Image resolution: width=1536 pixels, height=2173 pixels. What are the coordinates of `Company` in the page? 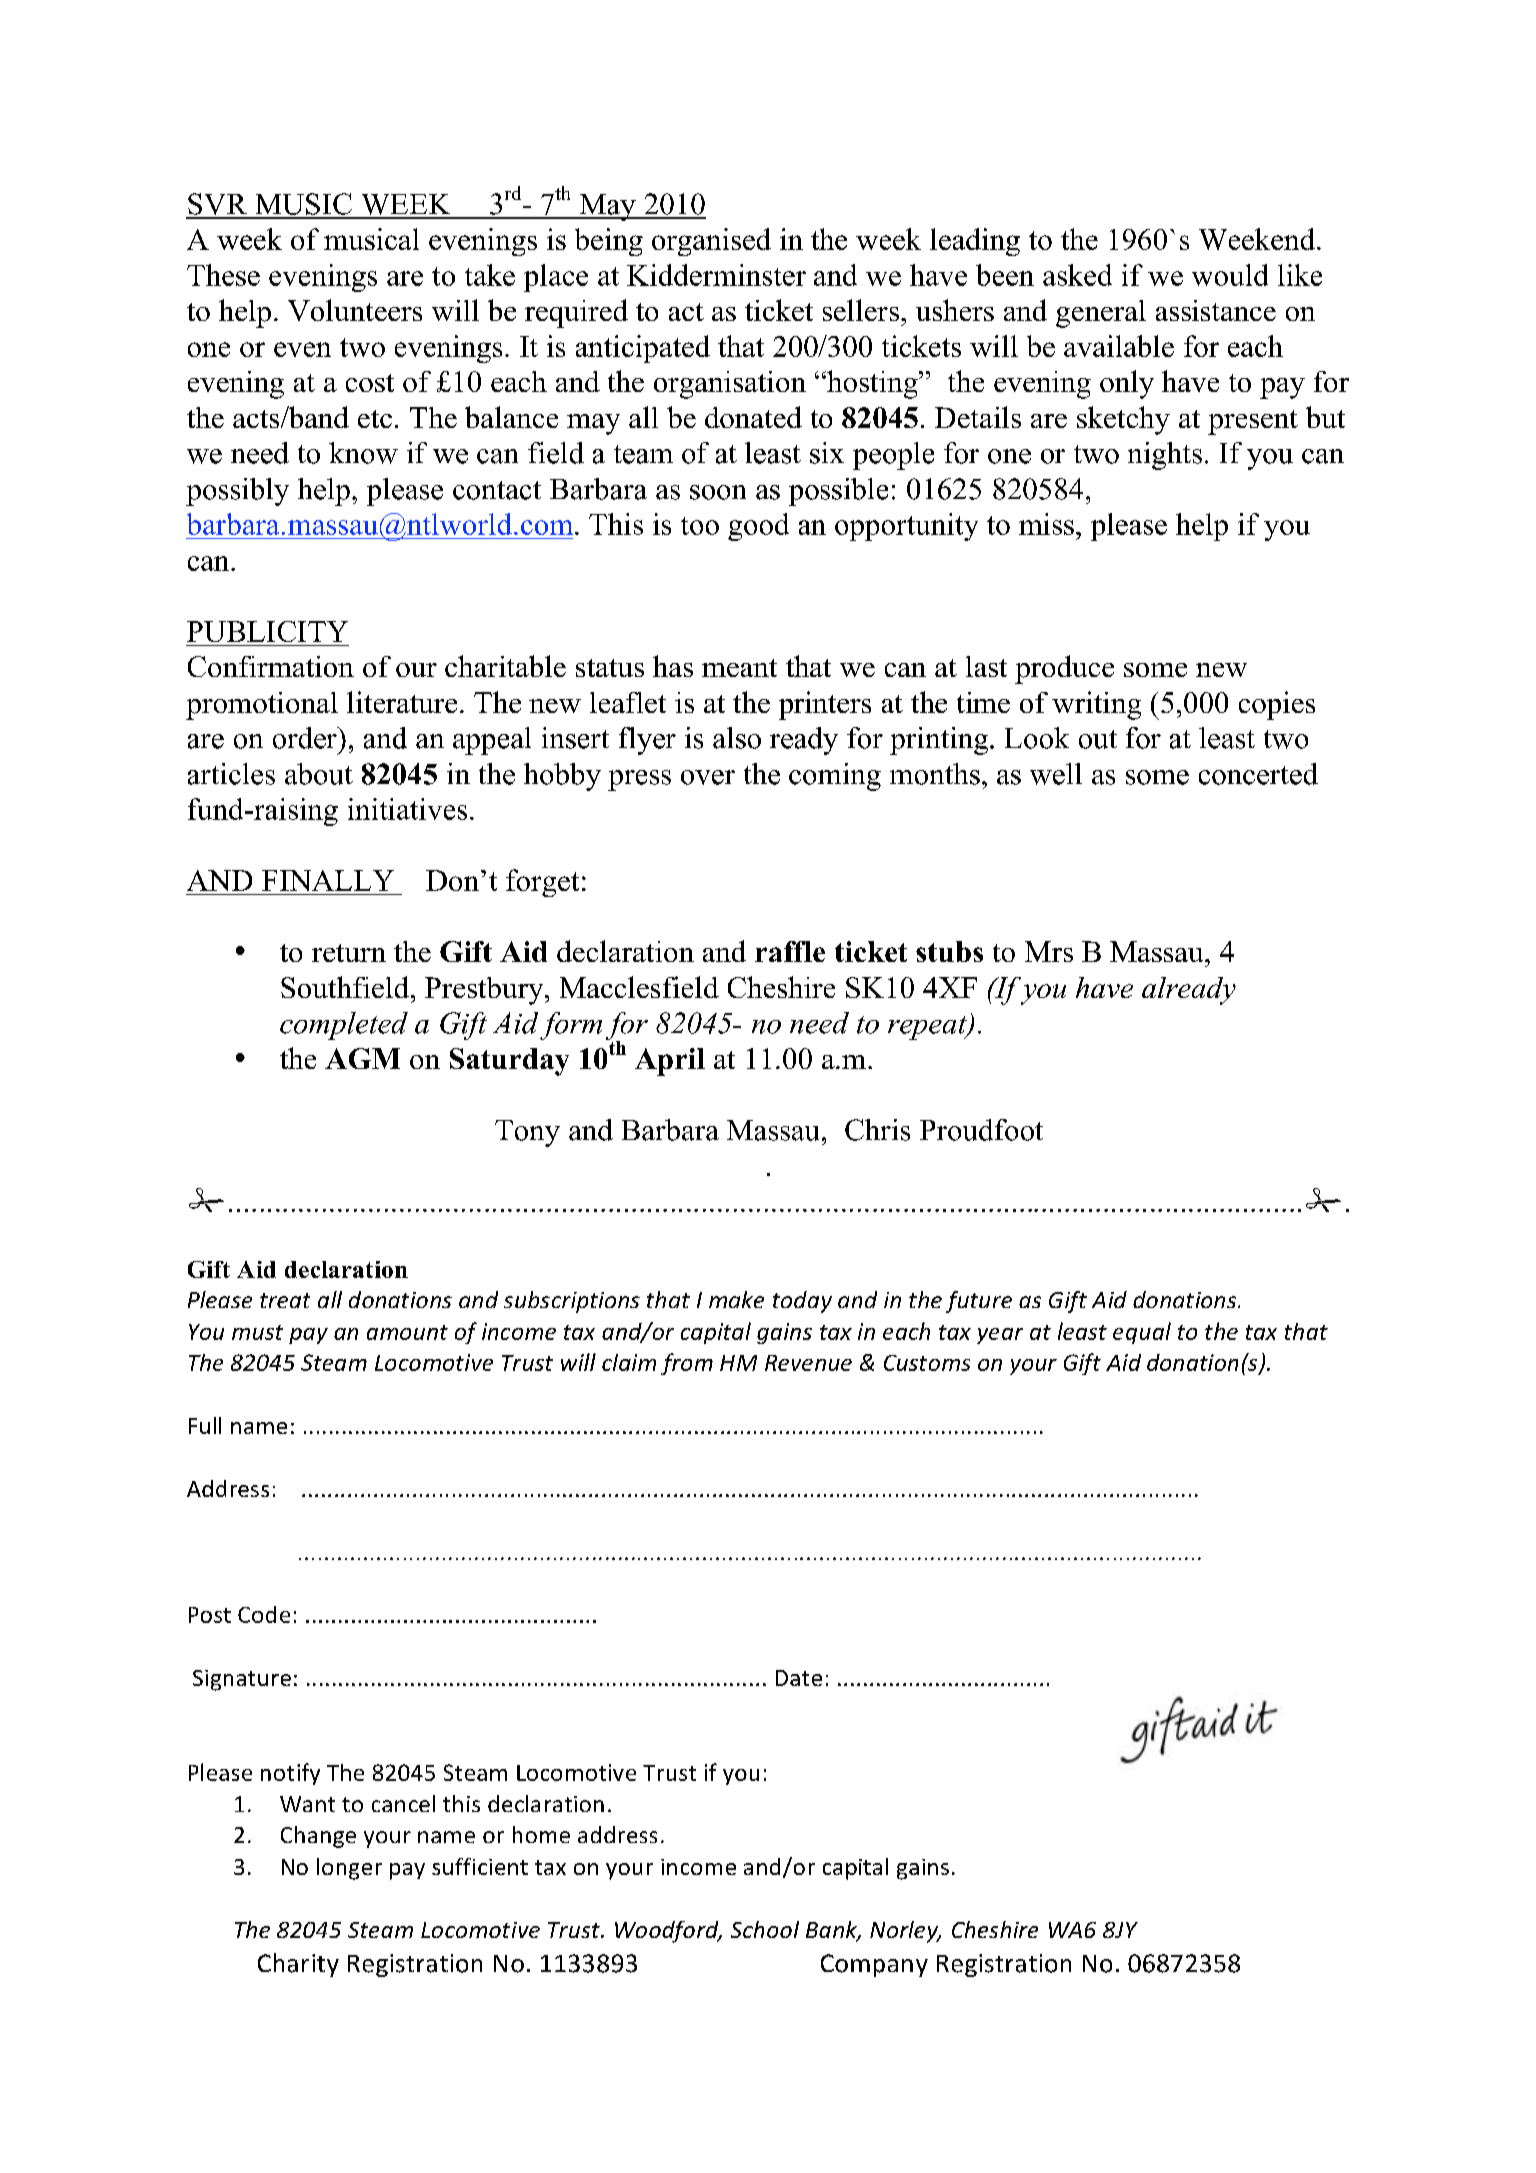 It's located at (874, 1965).
